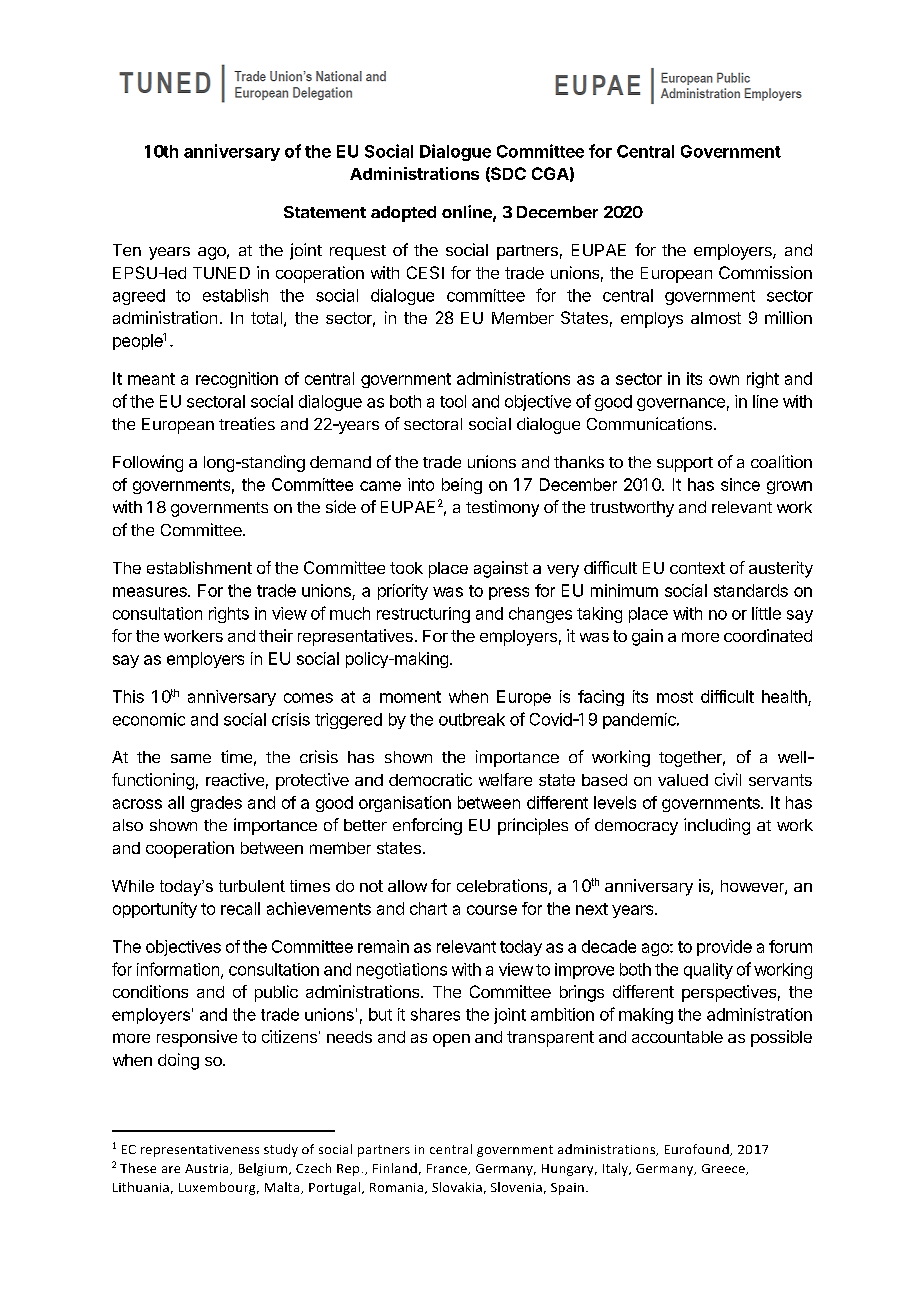 This page has height=1308, width=924. Describe the element at coordinates (151, 592) in the page. I see `measures` at that location.
